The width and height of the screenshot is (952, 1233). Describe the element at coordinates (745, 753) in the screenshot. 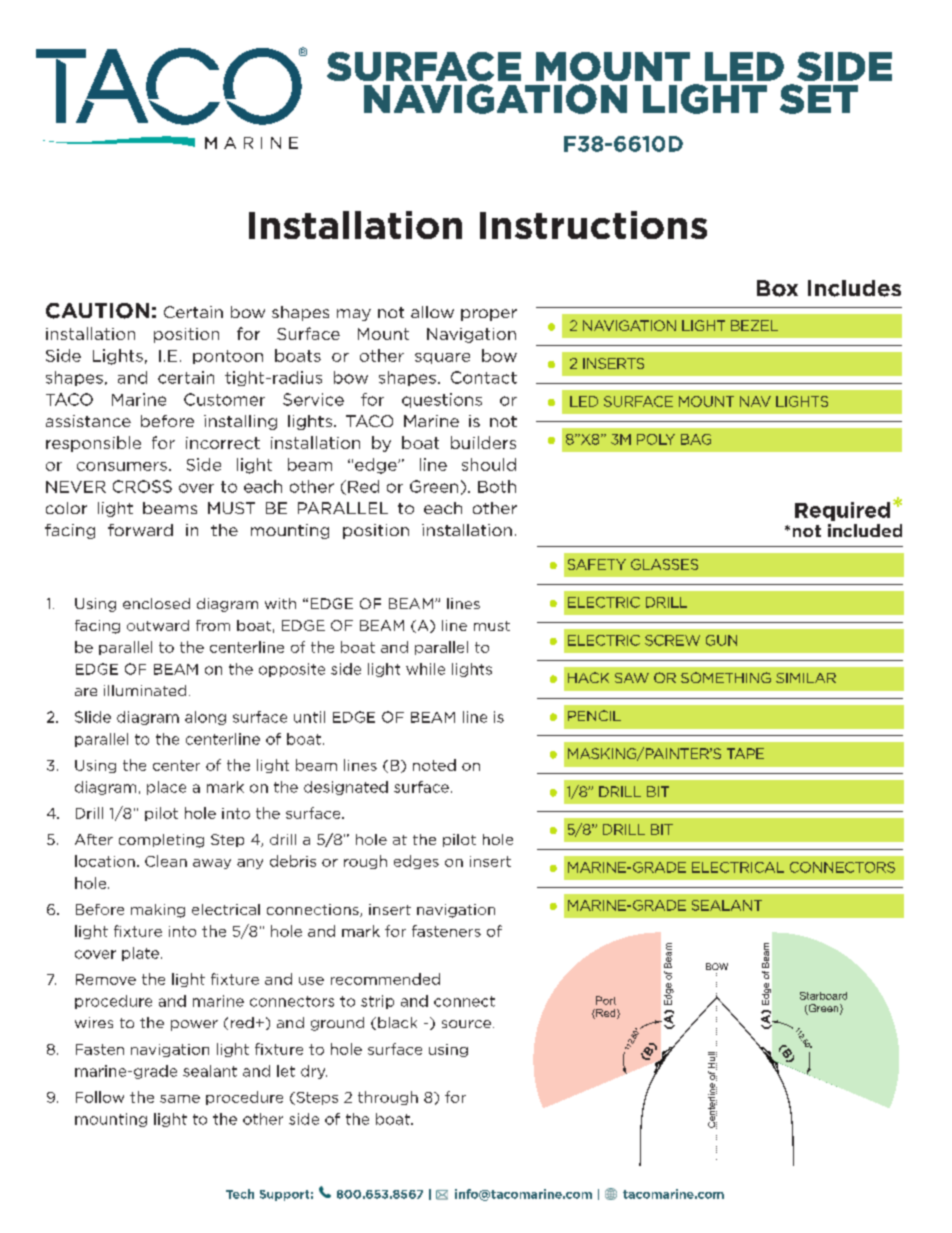

I see `TAPE` at that location.
